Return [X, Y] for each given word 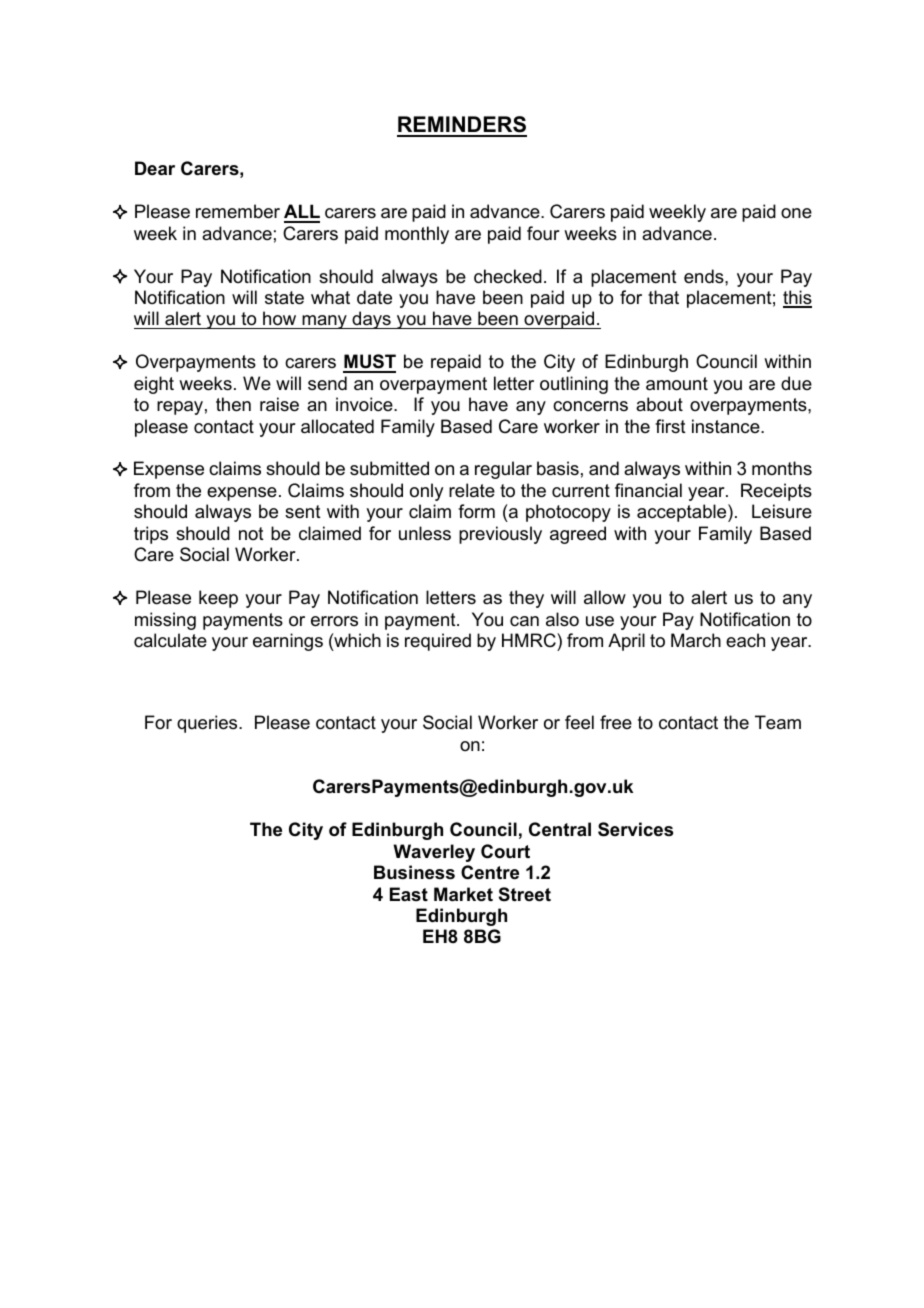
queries [208, 724]
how [280, 320]
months [782, 468]
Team [778, 722]
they [526, 599]
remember [238, 211]
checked [508, 276]
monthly [417, 235]
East [409, 894]
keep [218, 599]
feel [579, 722]
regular [503, 470]
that [663, 297]
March [696, 640]
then [233, 404]
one [796, 213]
